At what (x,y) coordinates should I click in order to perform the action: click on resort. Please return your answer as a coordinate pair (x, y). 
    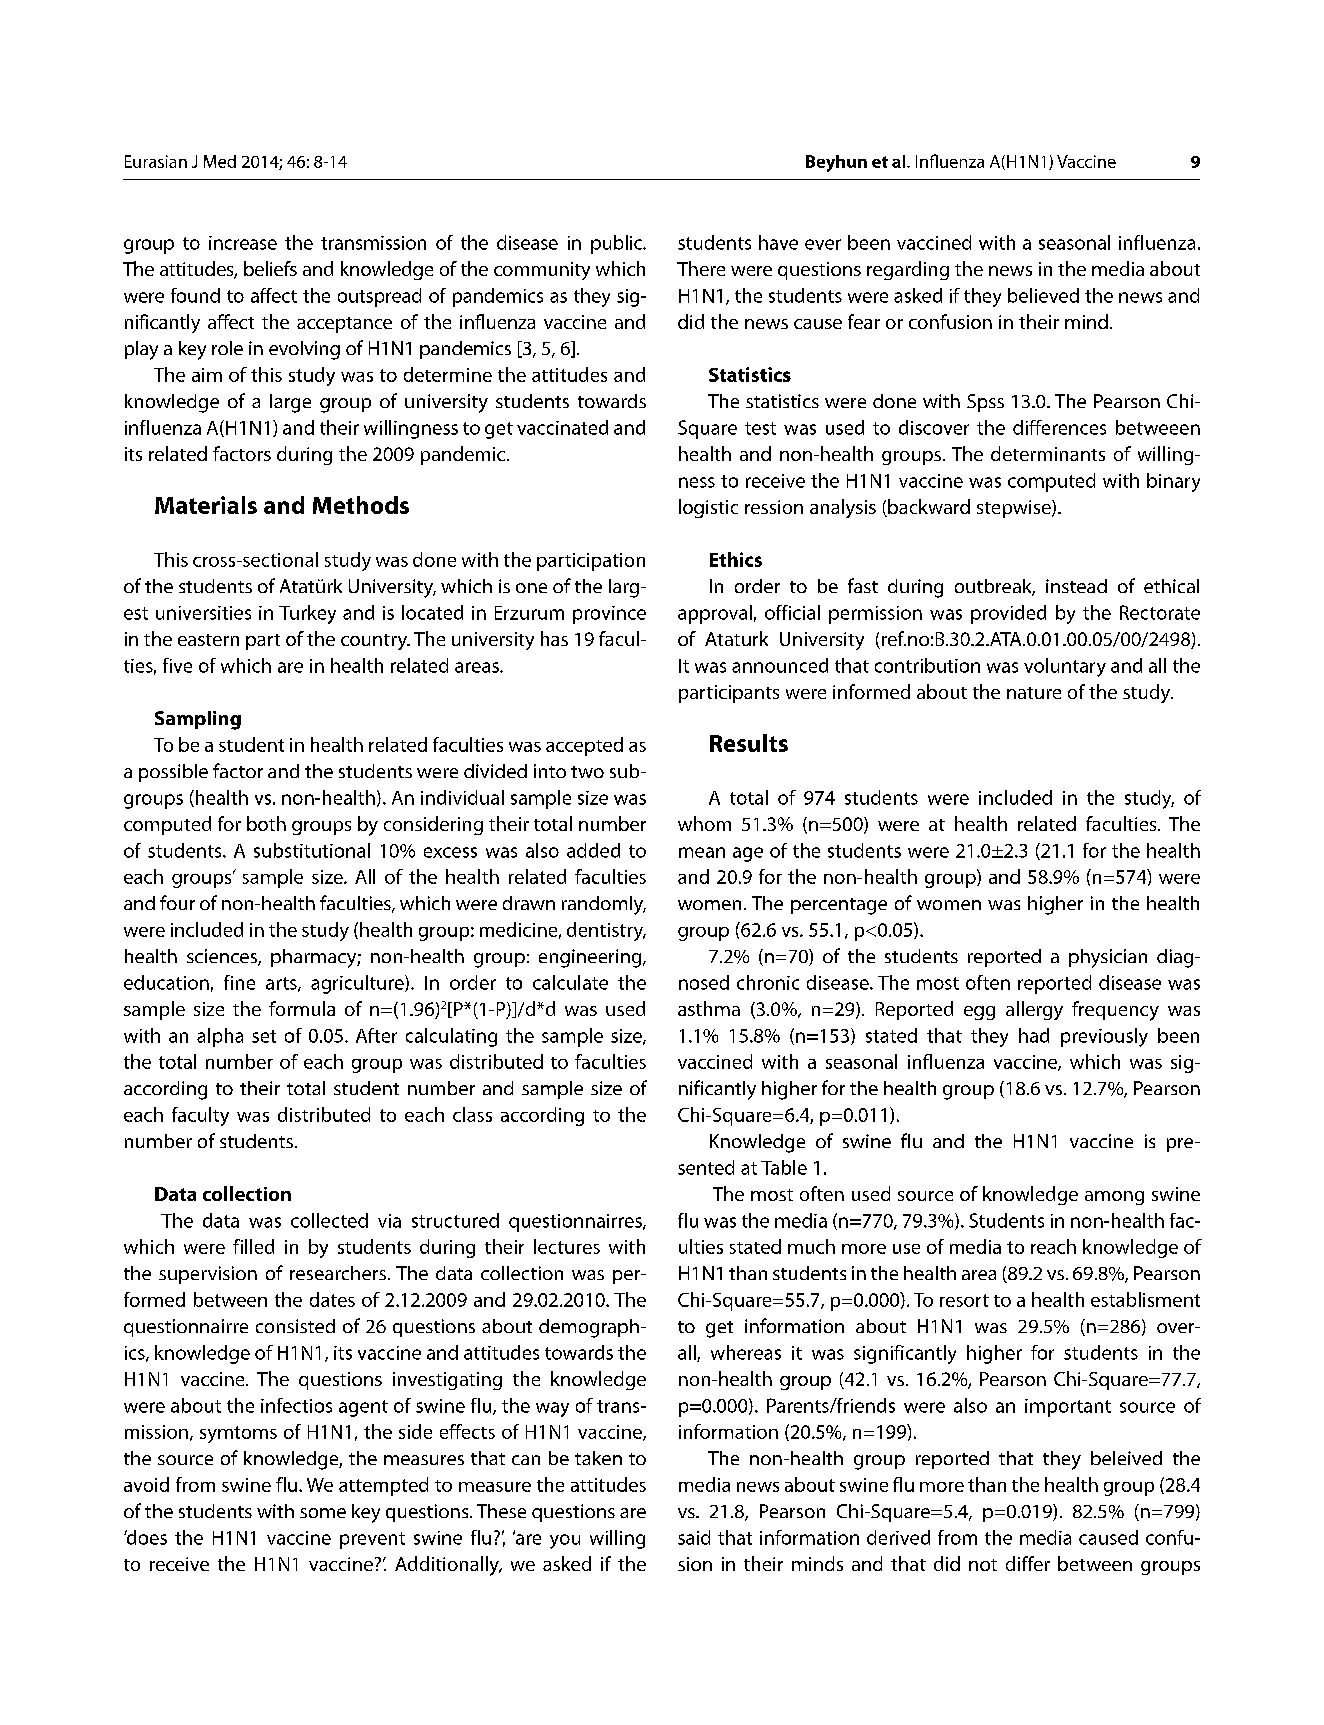
    Looking at the image, I should click on (964, 1300).
